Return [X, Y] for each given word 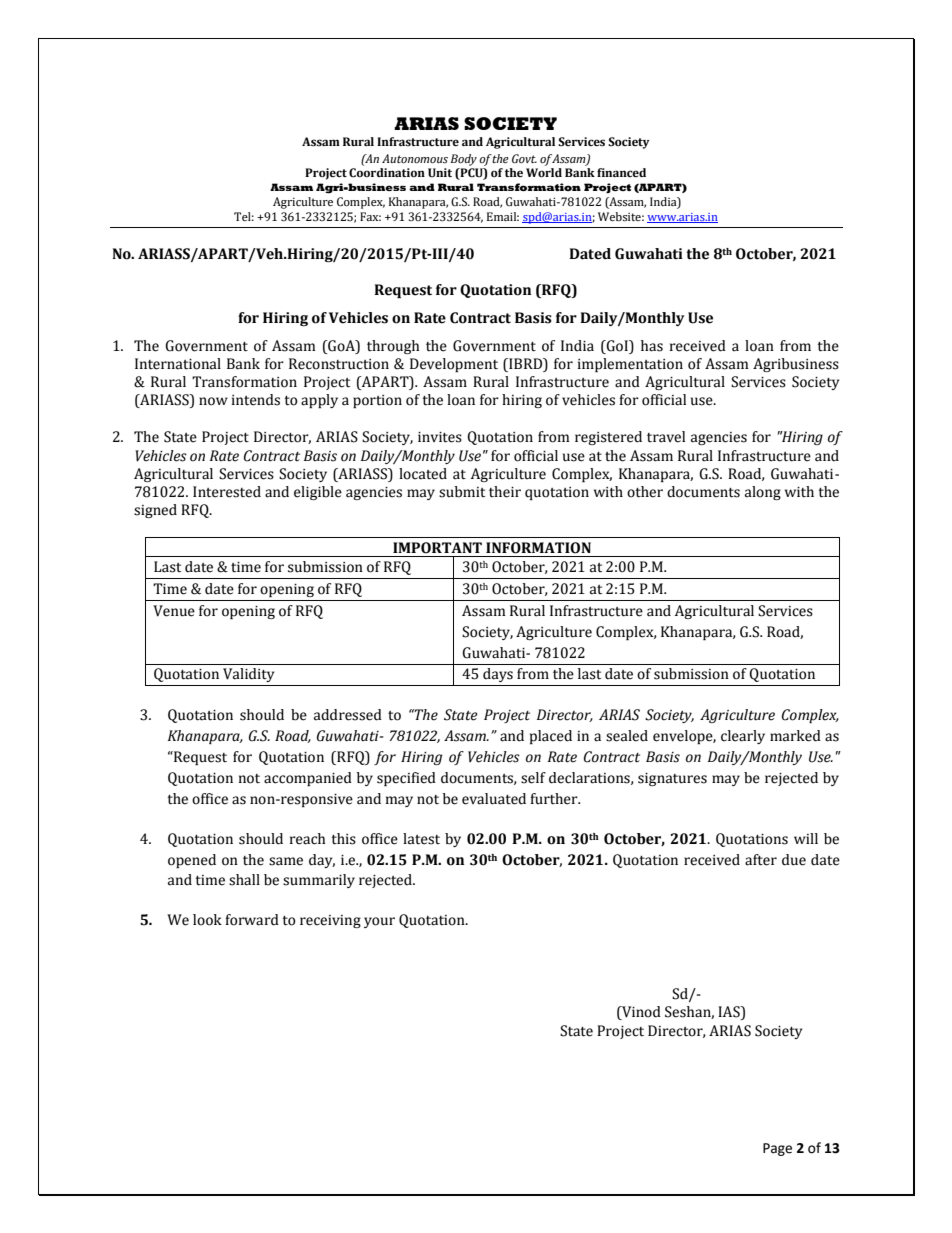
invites [440, 437]
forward [252, 920]
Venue [174, 611]
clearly [743, 737]
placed [551, 737]
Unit [440, 172]
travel [666, 437]
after [761, 860]
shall [244, 880]
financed [621, 173]
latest [421, 839]
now [213, 401]
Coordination [387, 173]
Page [777, 1149]
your [379, 922]
